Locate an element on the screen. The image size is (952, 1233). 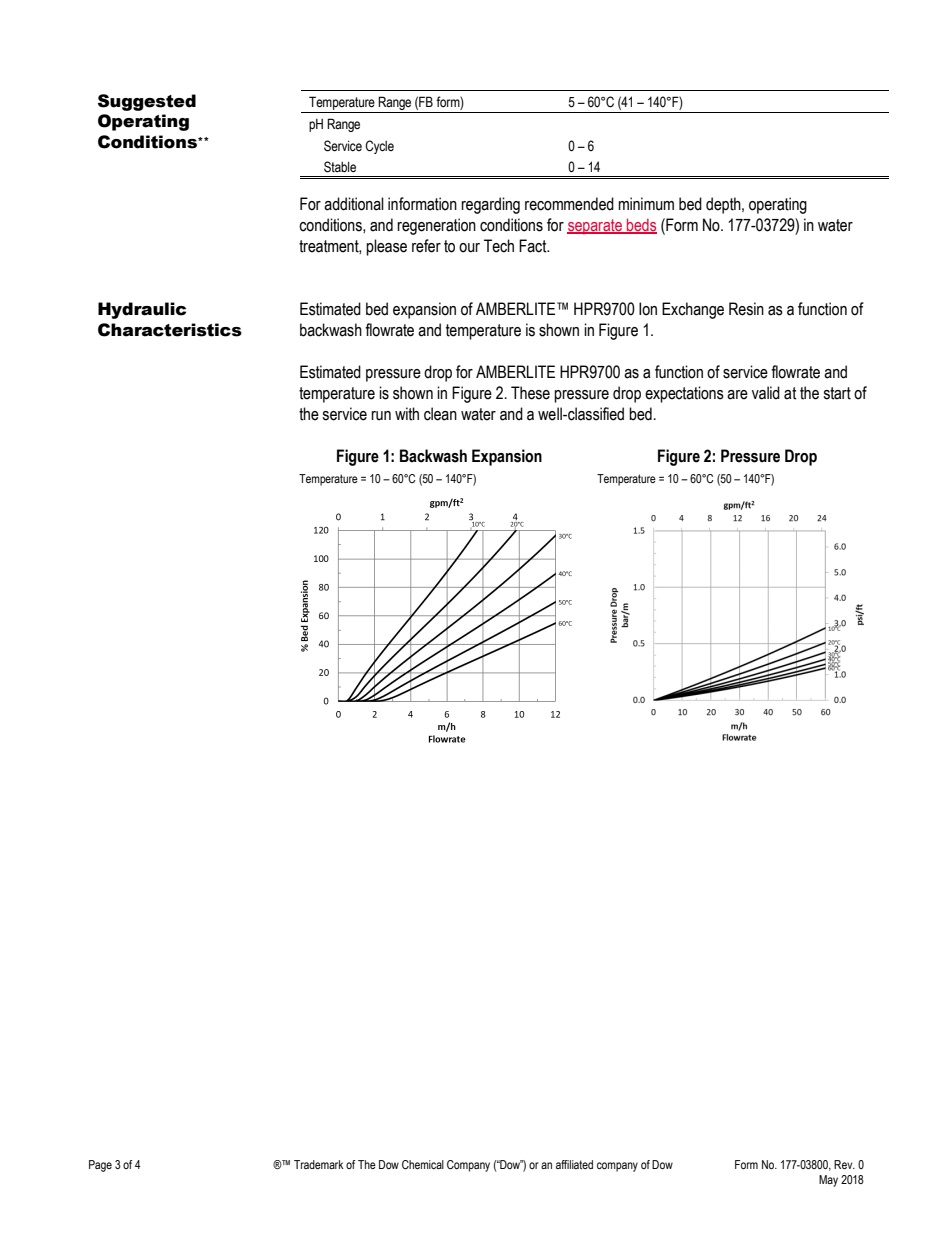
minimum is located at coordinates (646, 204).
